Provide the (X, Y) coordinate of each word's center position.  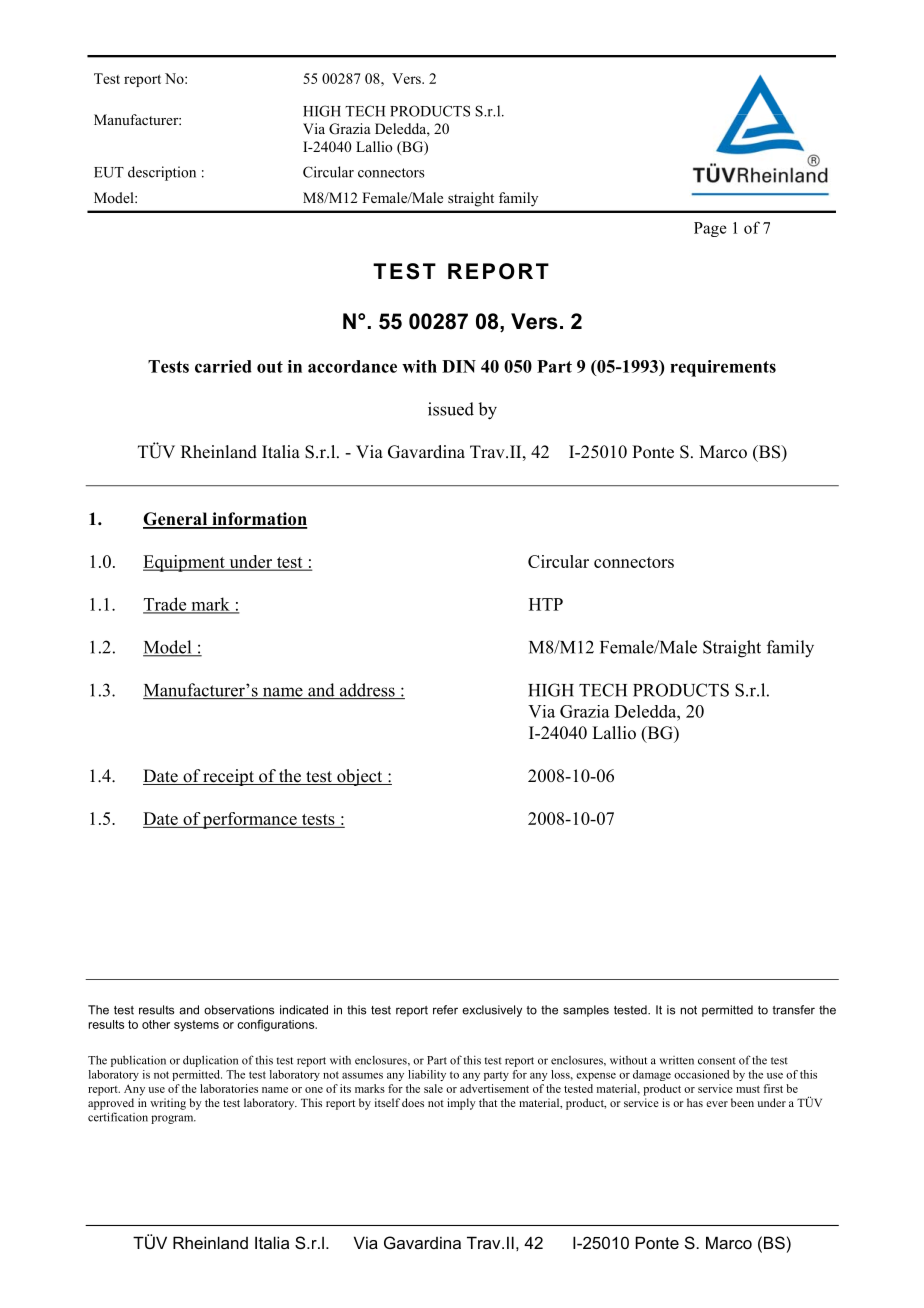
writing (168, 1104)
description (162, 173)
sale (433, 1088)
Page (710, 229)
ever (717, 1104)
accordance (352, 366)
